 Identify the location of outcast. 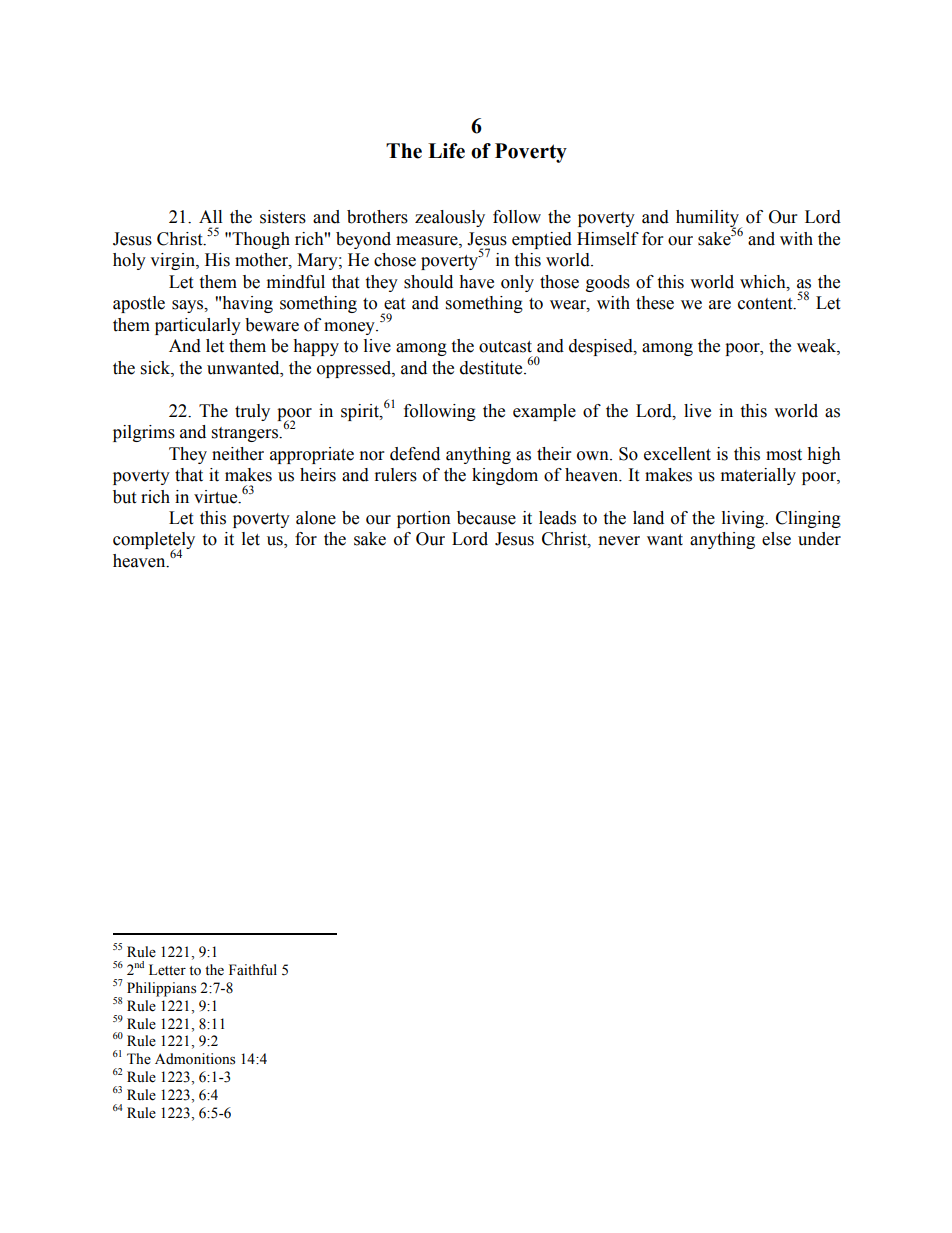
(505, 347).
